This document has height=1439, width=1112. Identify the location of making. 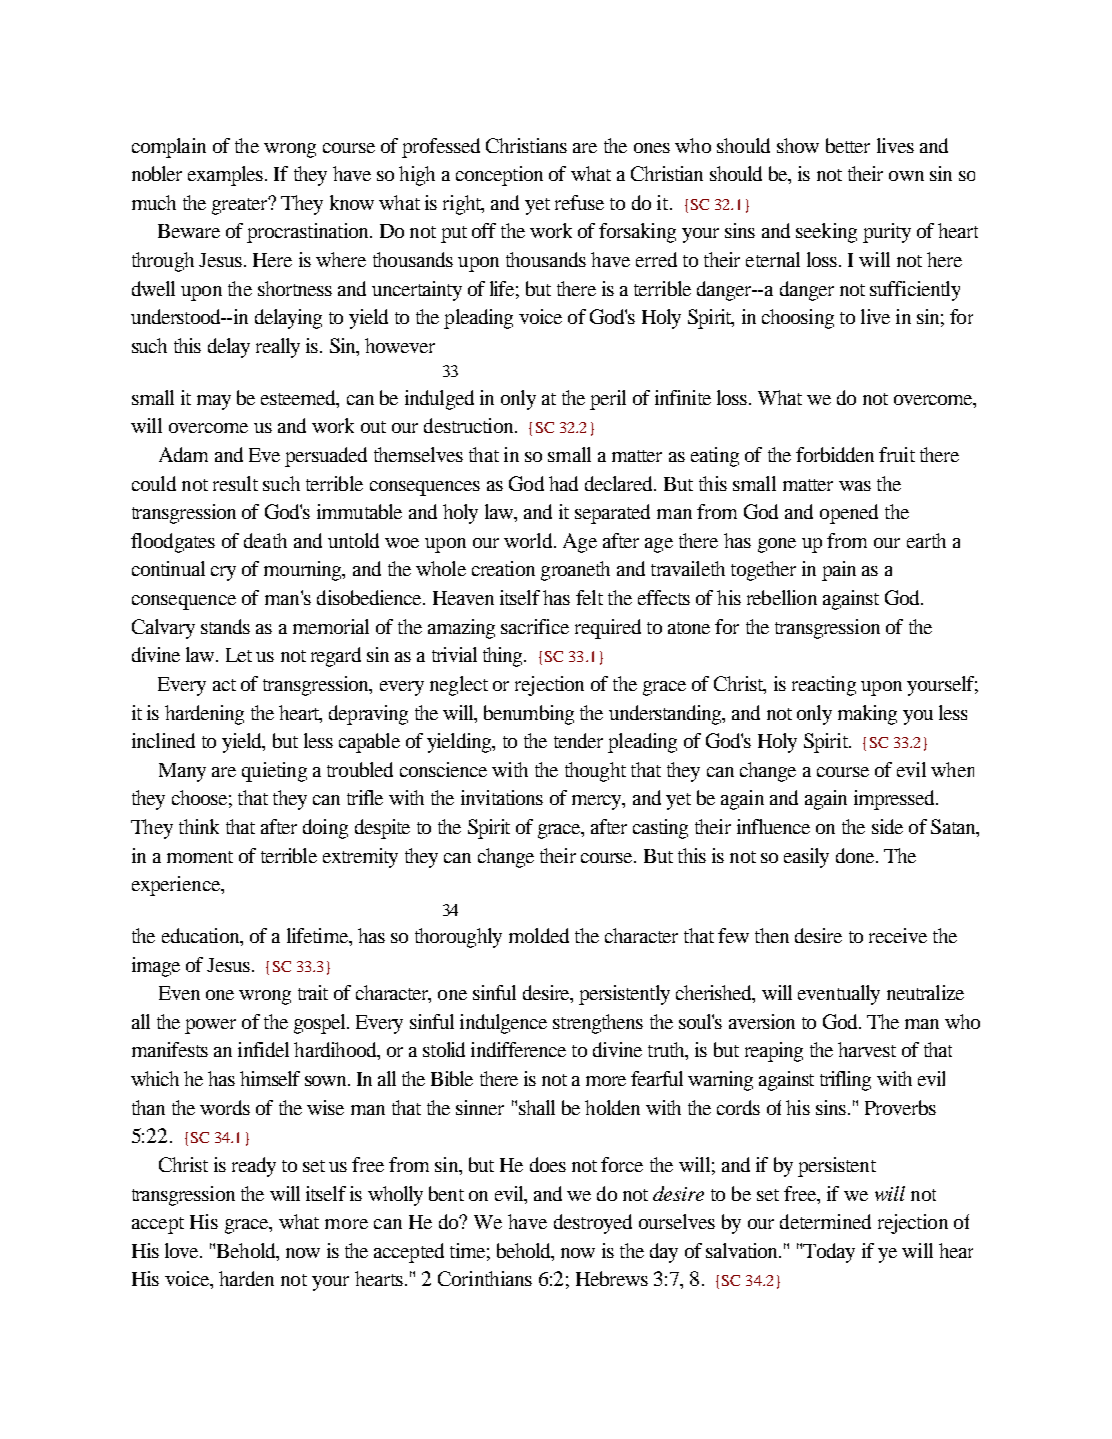
(867, 715).
